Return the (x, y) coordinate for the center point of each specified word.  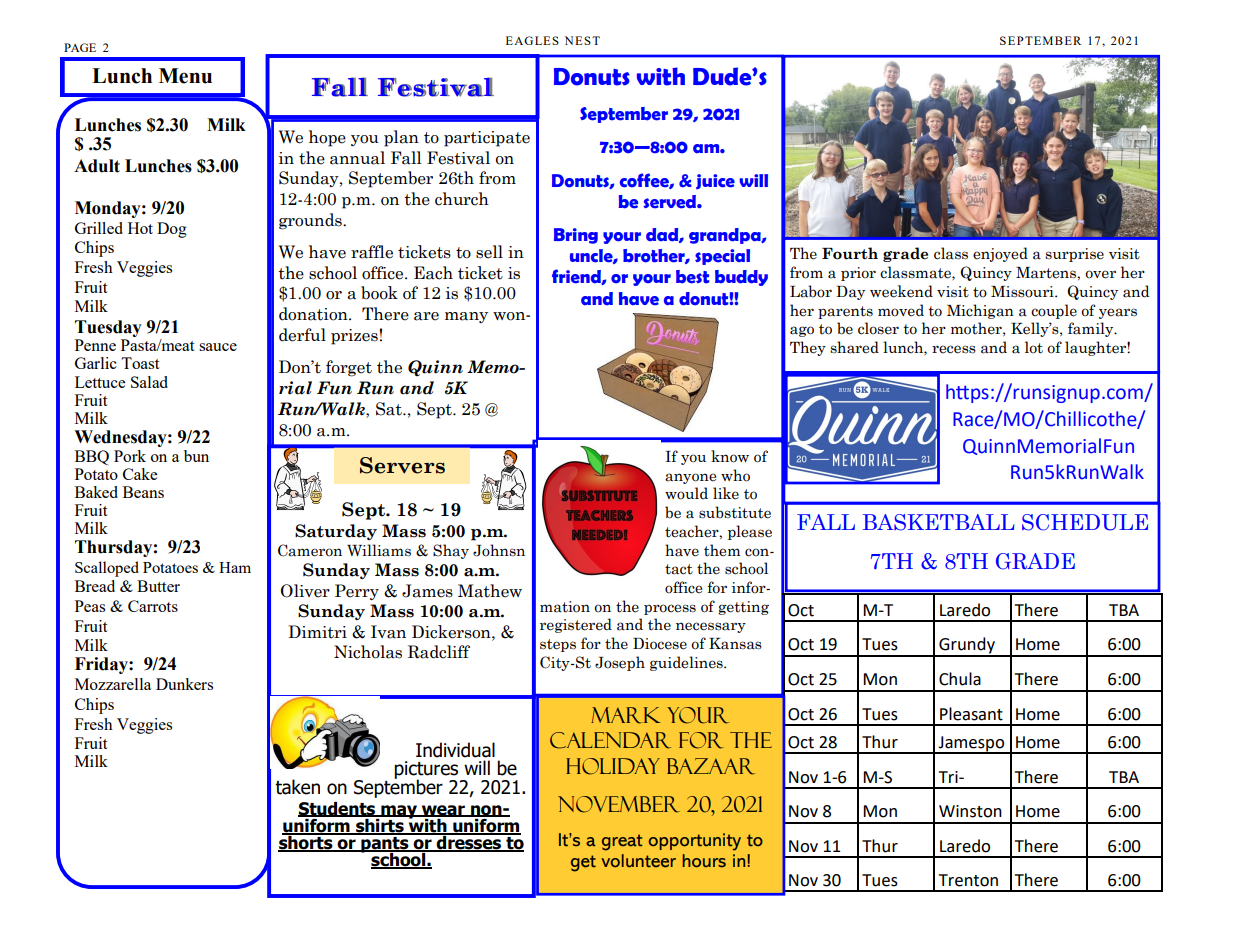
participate (487, 139)
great (622, 842)
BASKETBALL (939, 522)
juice (715, 181)
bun (196, 456)
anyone (690, 478)
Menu (185, 76)
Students (338, 809)
